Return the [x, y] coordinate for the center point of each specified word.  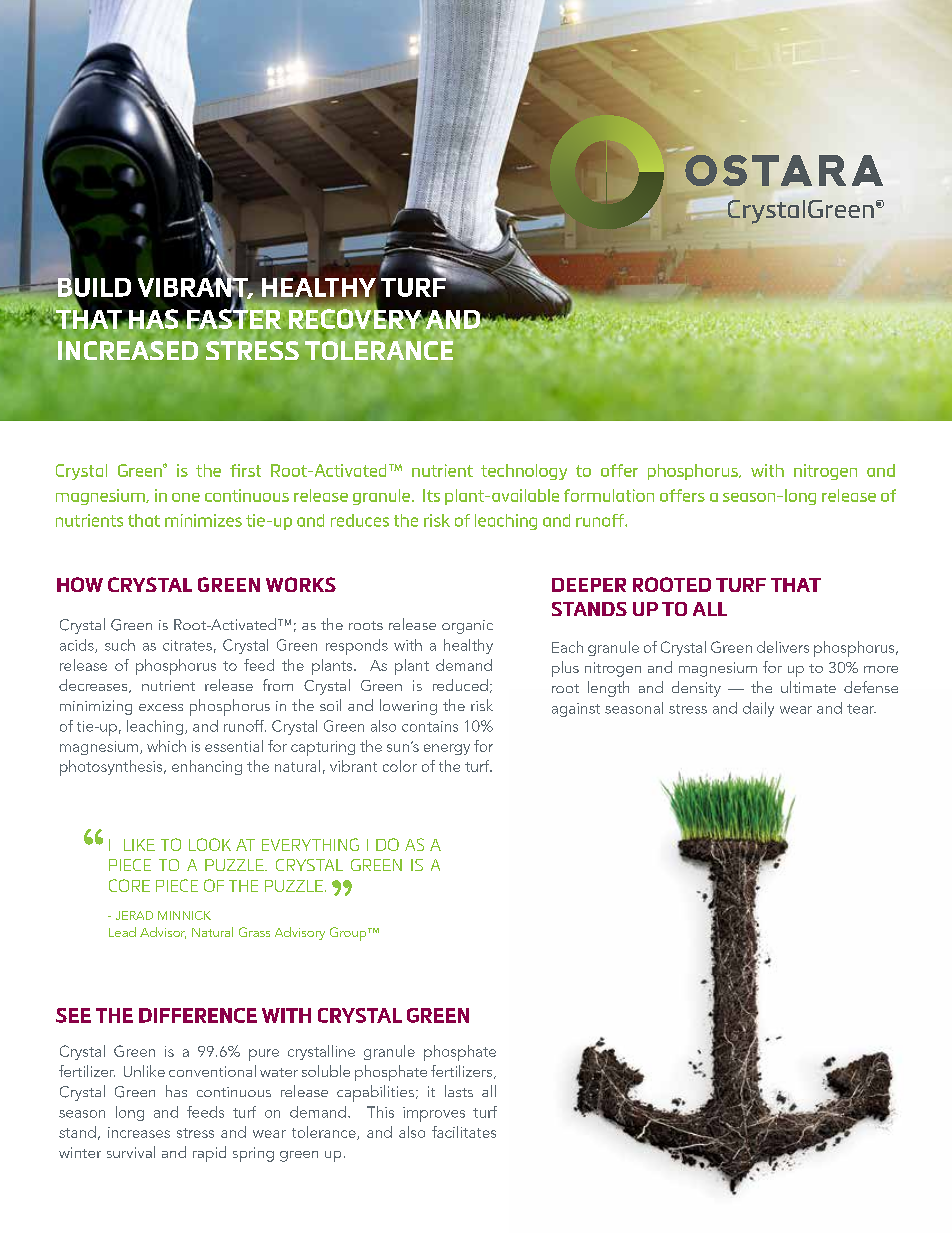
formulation [609, 495]
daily [758, 709]
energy [447, 749]
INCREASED [128, 350]
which [166, 746]
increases [139, 1132]
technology [524, 472]
